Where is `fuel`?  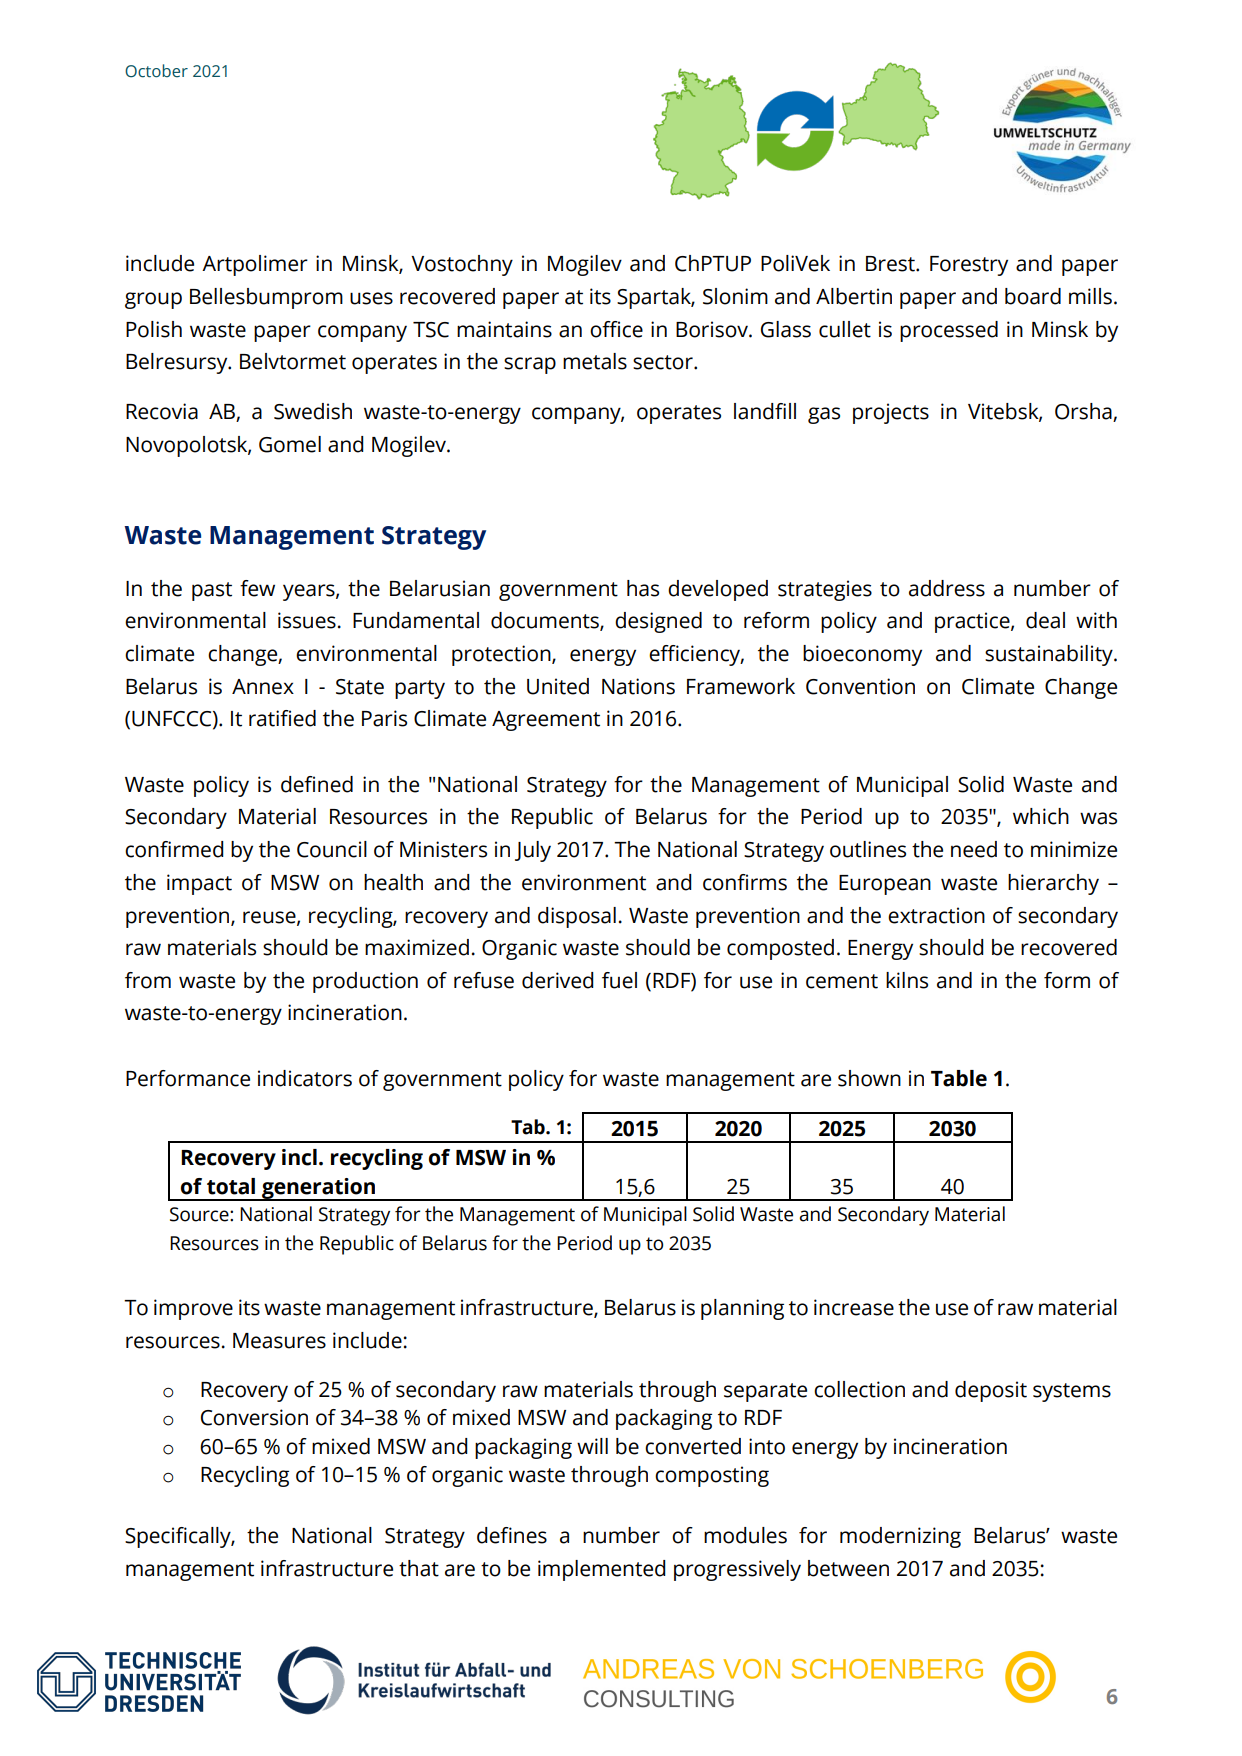
fuel is located at coordinates (619, 980).
